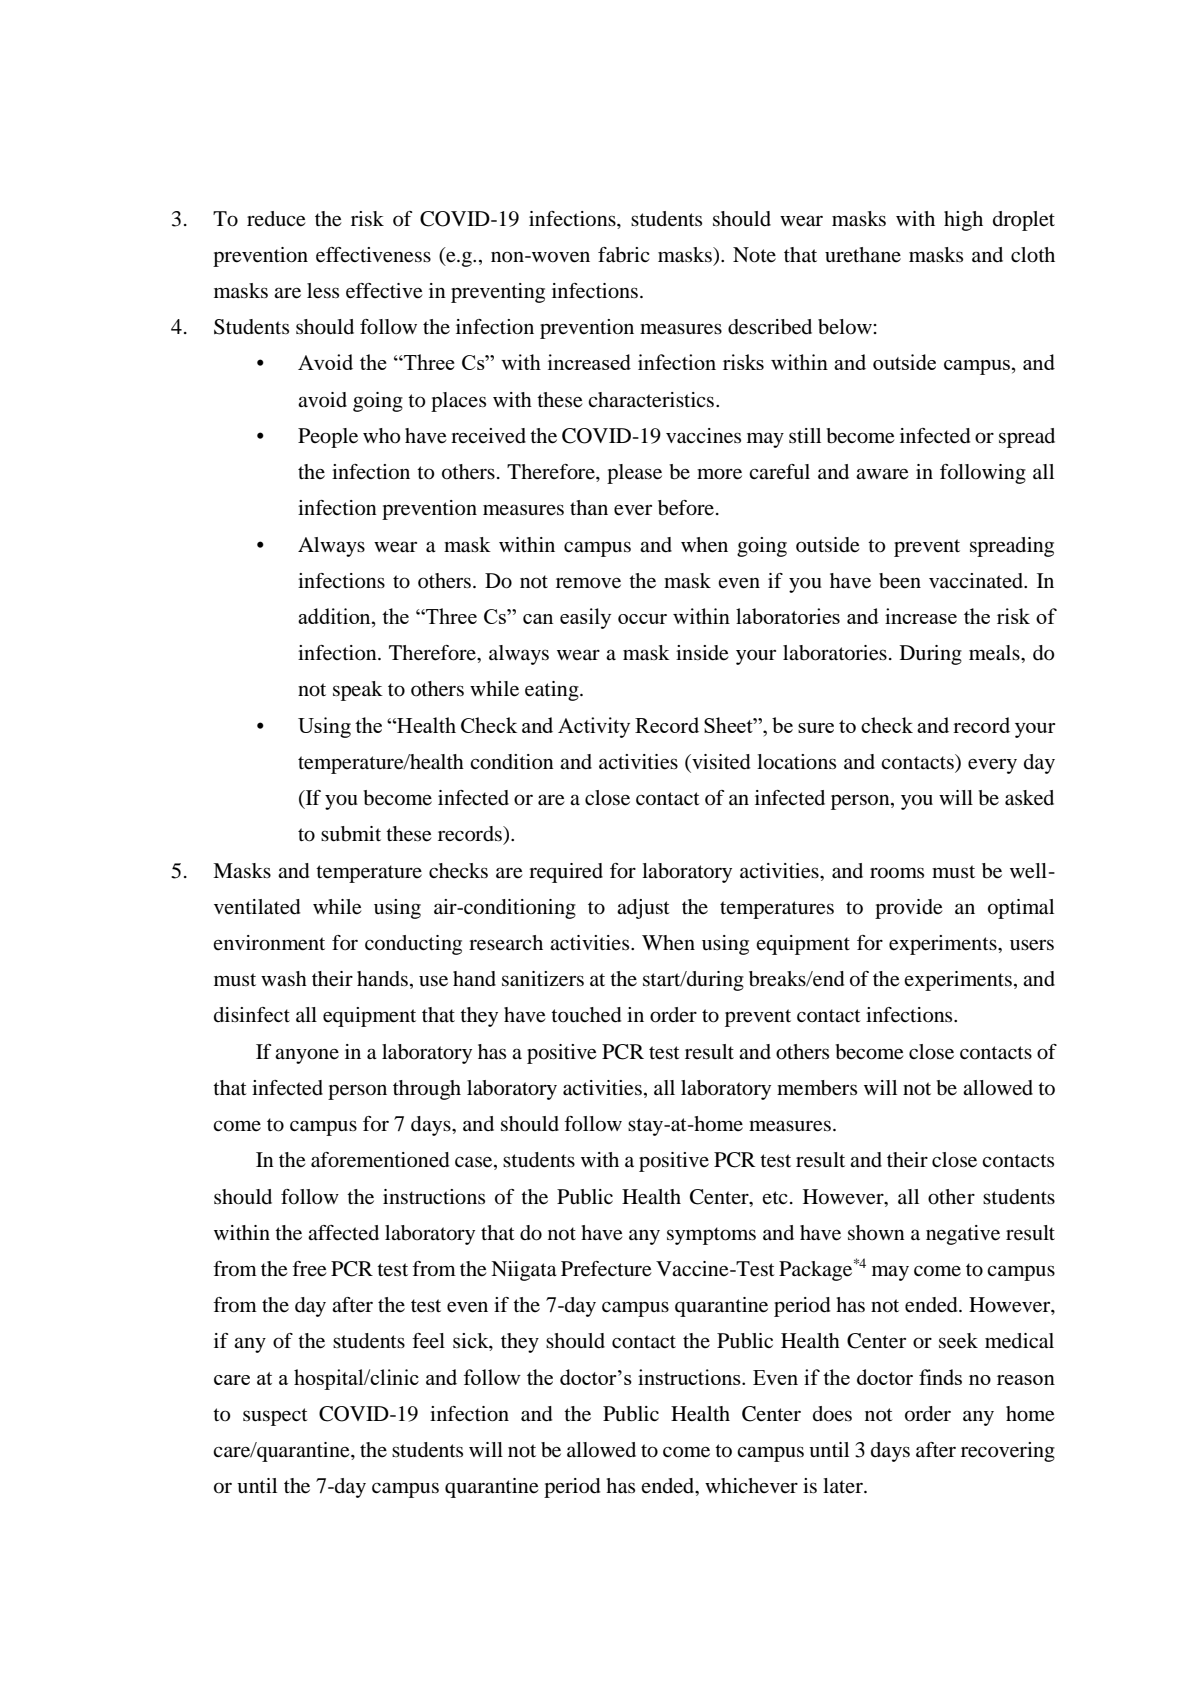  Describe the element at coordinates (328, 438) in the document. I see `People` at that location.
